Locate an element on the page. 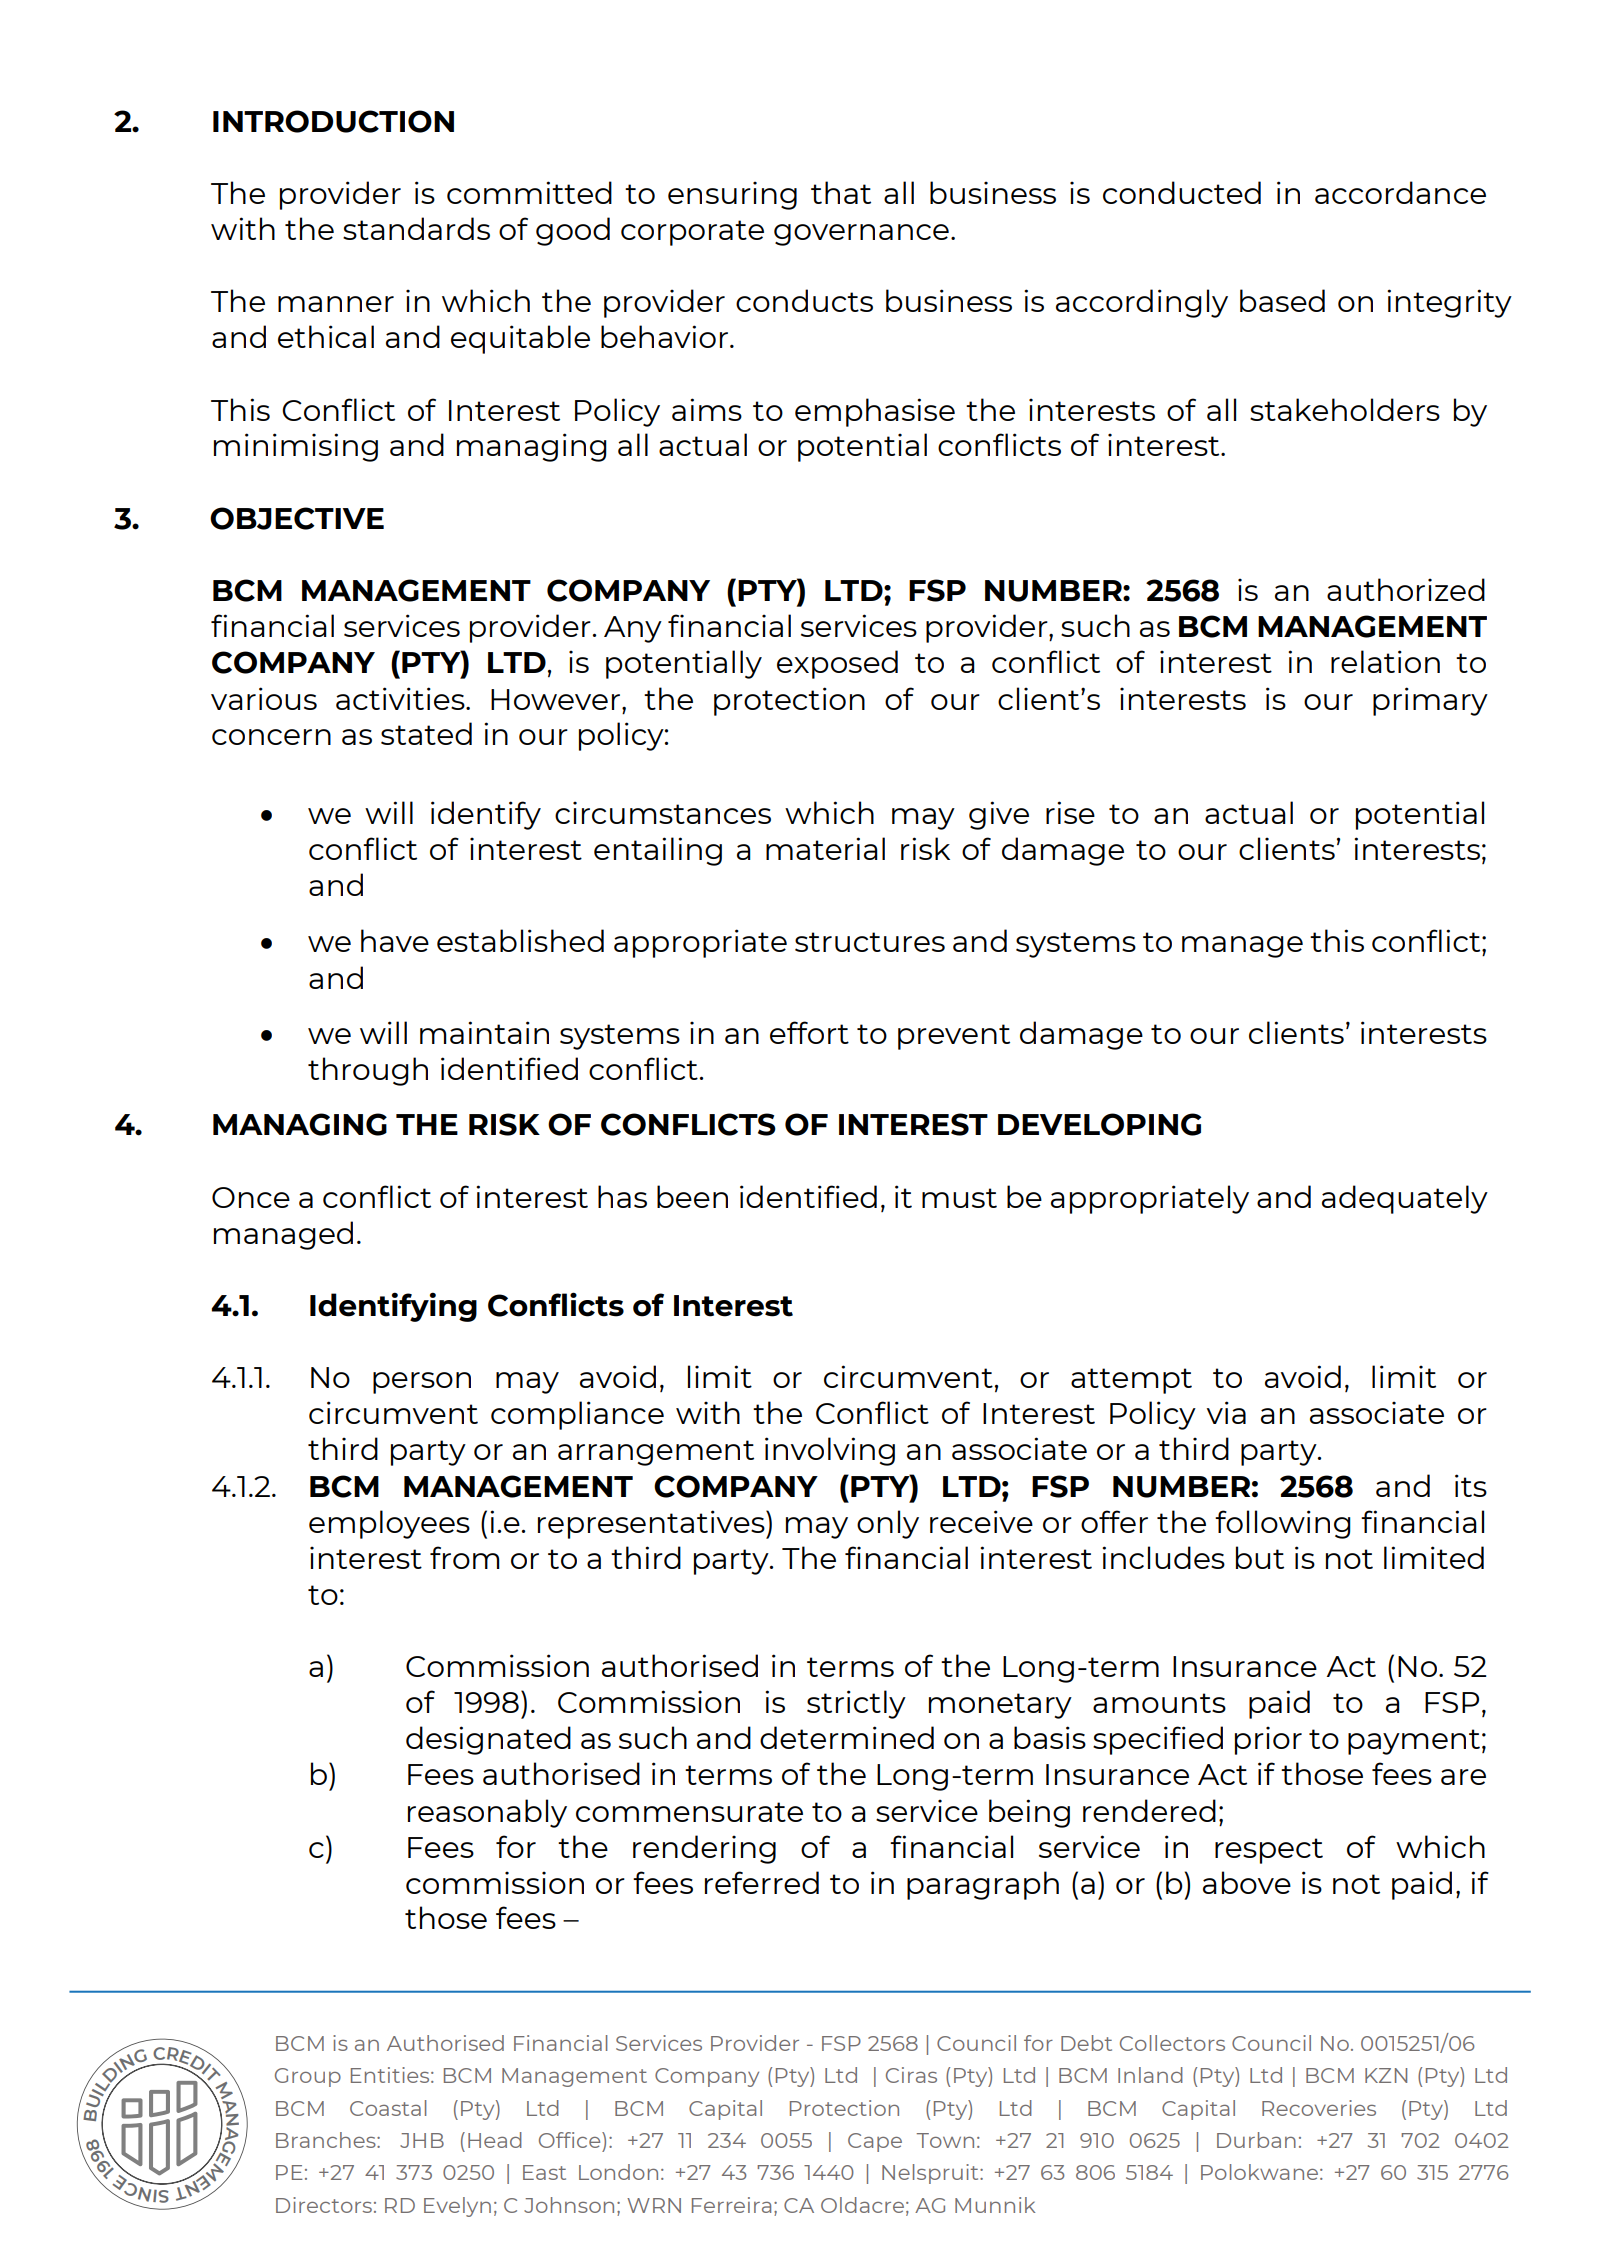 Image resolution: width=1602 pixels, height=2267 pixels. person is located at coordinates (422, 1383).
